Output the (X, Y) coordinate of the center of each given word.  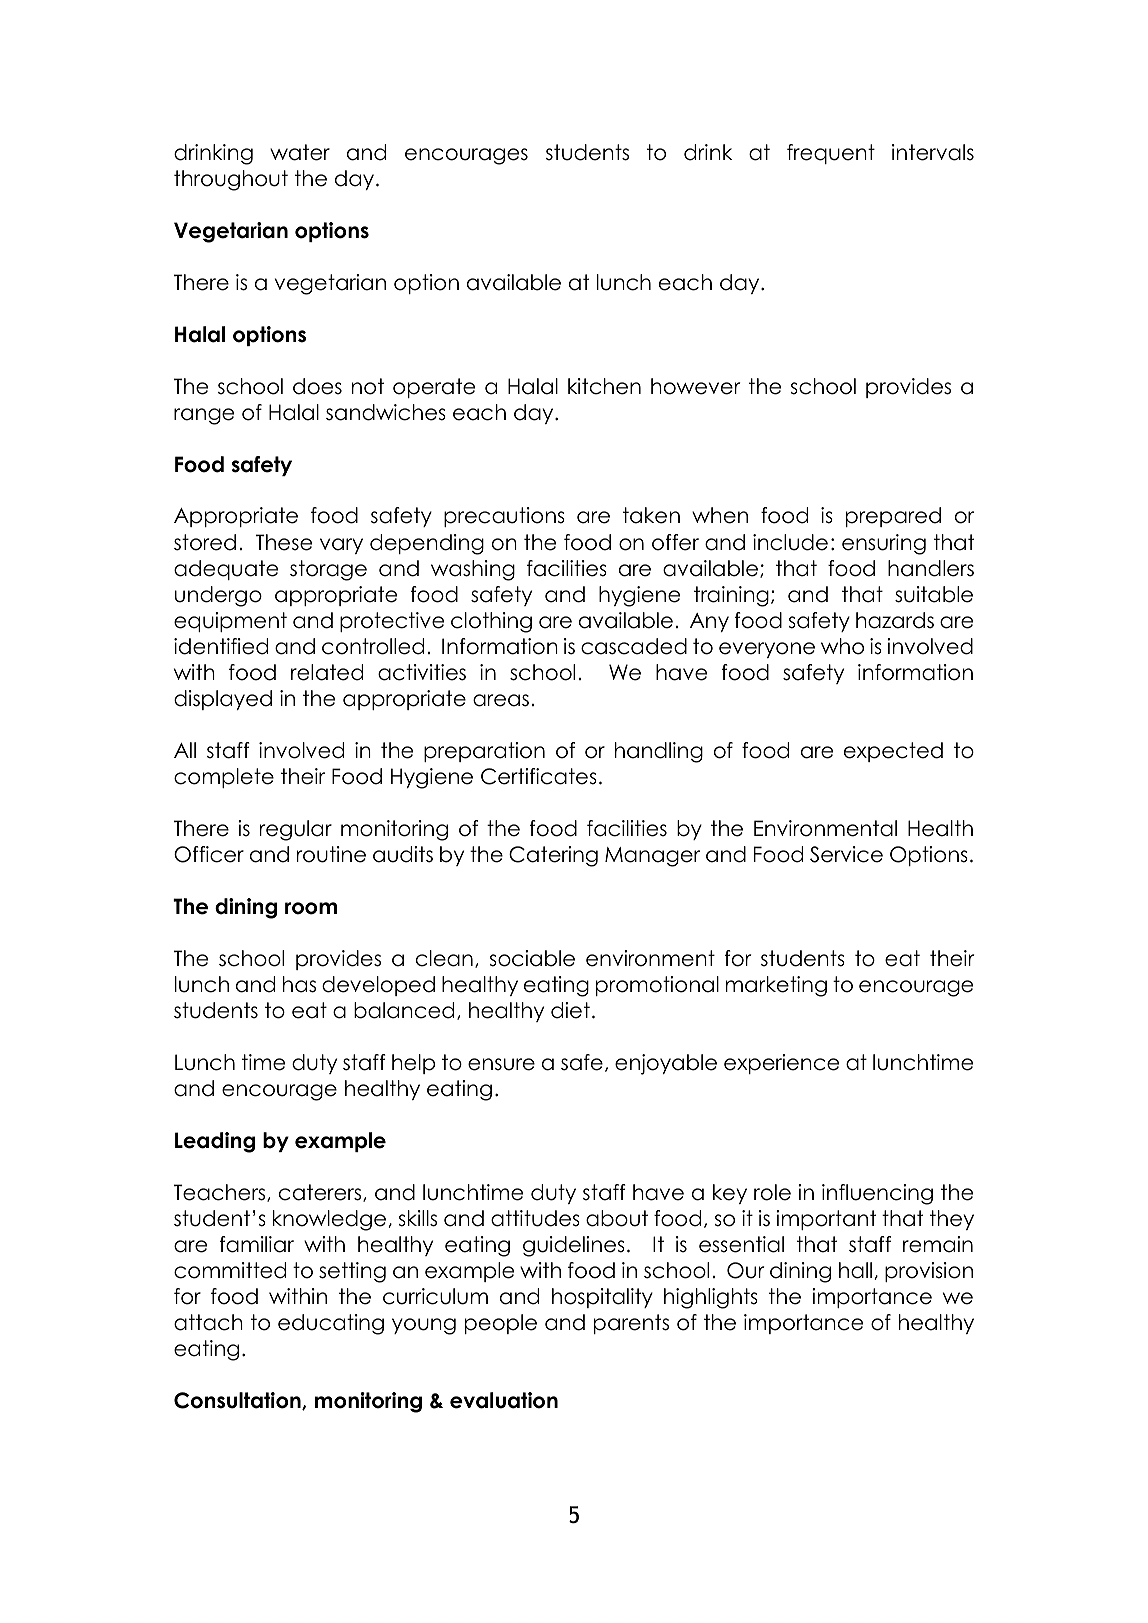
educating (331, 1324)
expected (893, 752)
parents (631, 1324)
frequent (831, 154)
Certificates (539, 776)
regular (296, 830)
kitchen (604, 386)
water (300, 152)
